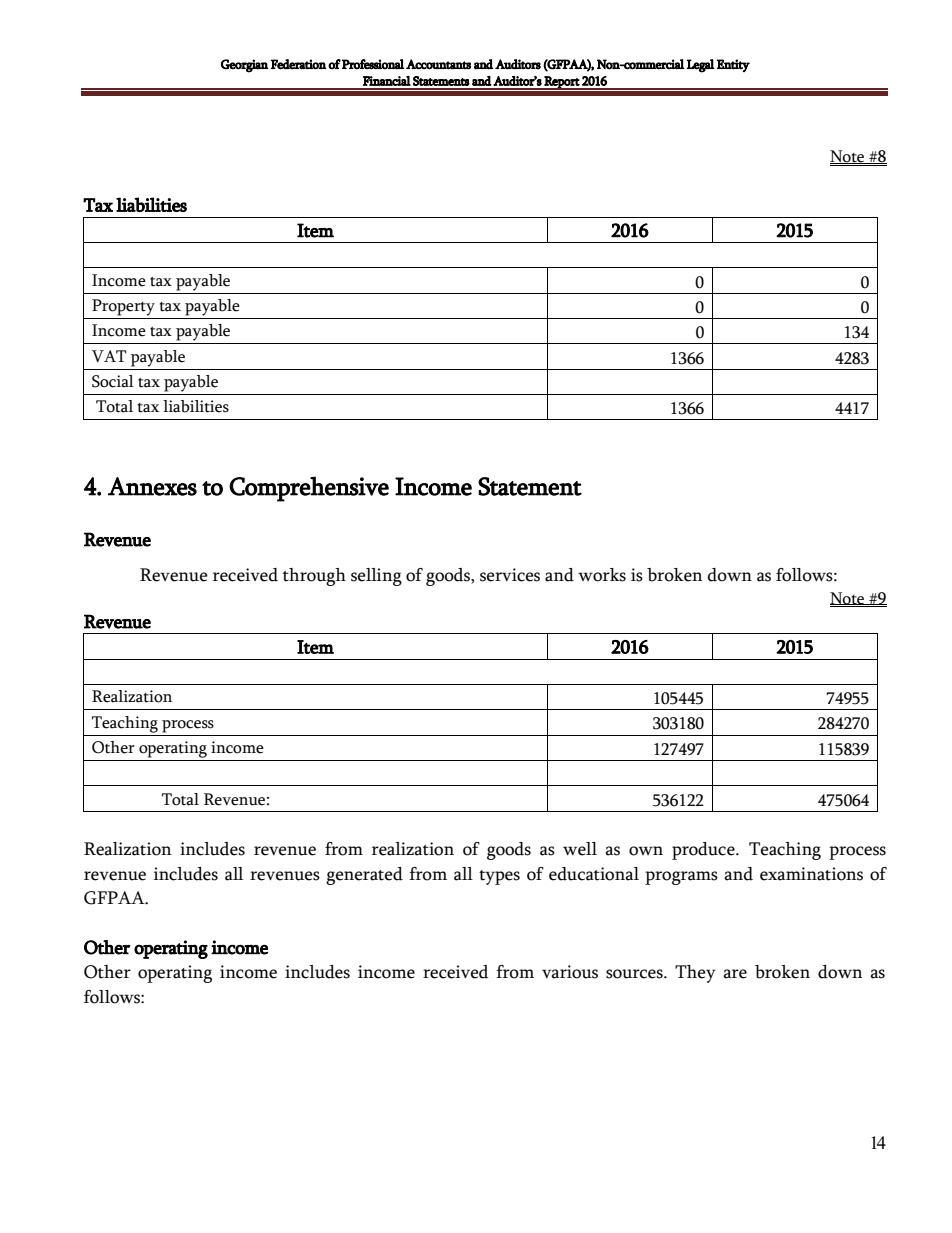 The height and width of the image is (1233, 952). I want to click on generated, so click(364, 876).
